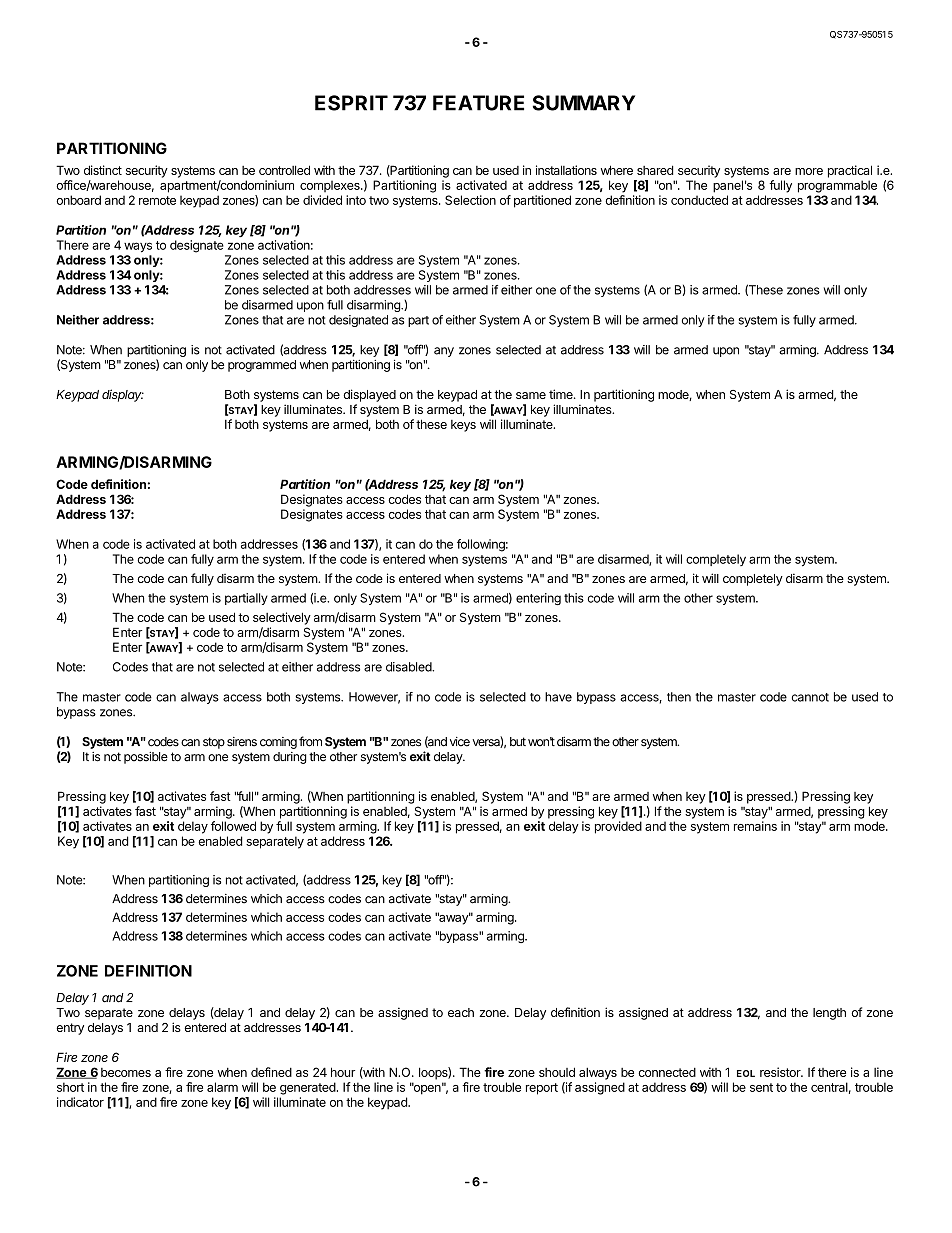  What do you see at coordinates (214, 743) in the page?
I see `stop` at bounding box center [214, 743].
